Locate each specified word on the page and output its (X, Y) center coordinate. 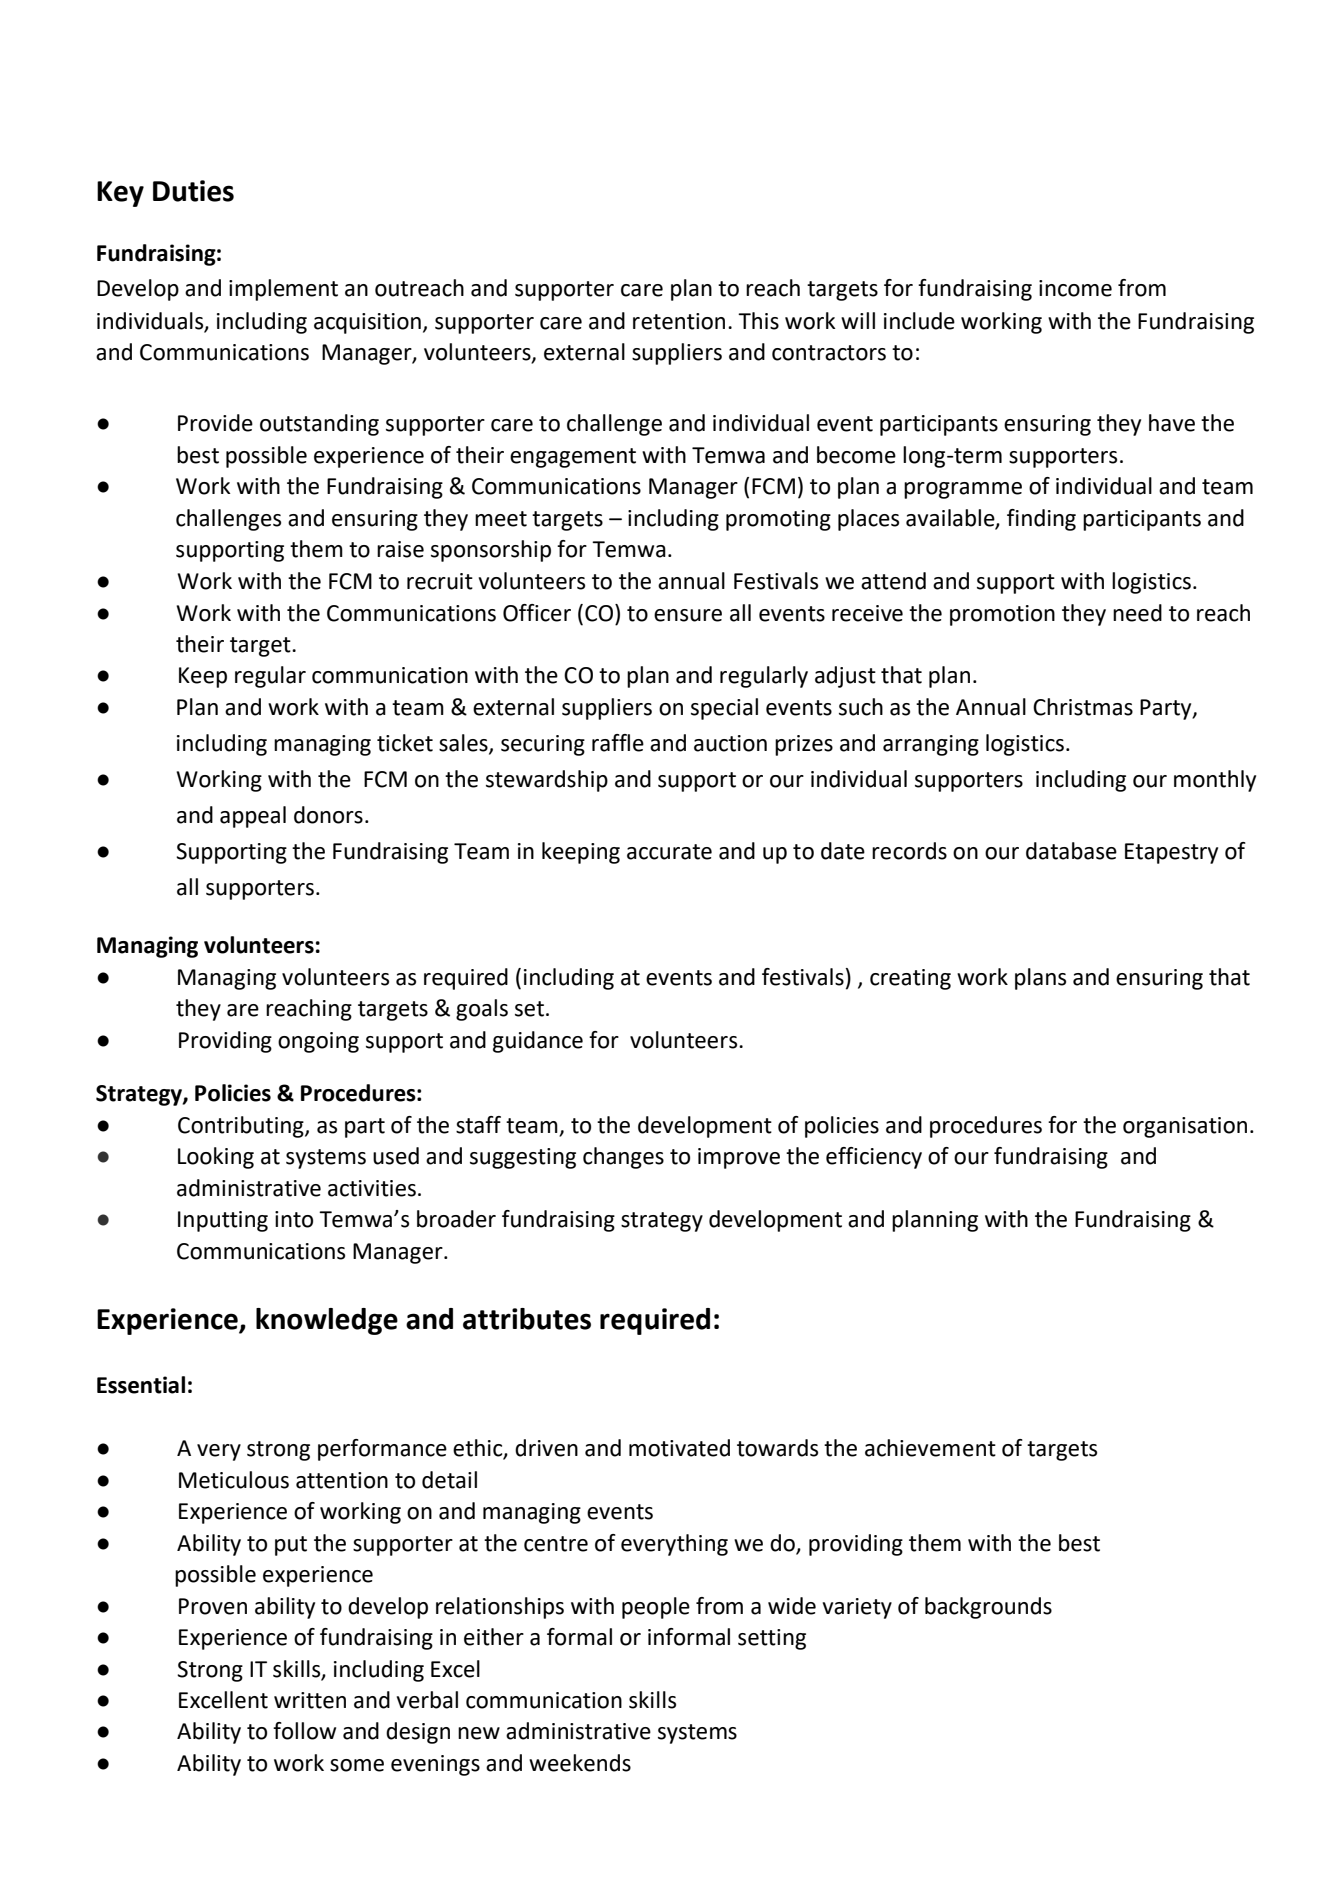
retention (679, 321)
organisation (1185, 1127)
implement (283, 290)
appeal (253, 817)
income (1075, 288)
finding (1041, 520)
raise (400, 549)
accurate (669, 852)
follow (304, 1731)
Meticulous (234, 1480)
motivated (679, 1448)
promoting (778, 520)
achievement (930, 1448)
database (1071, 851)
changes (623, 1158)
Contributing (242, 1127)
